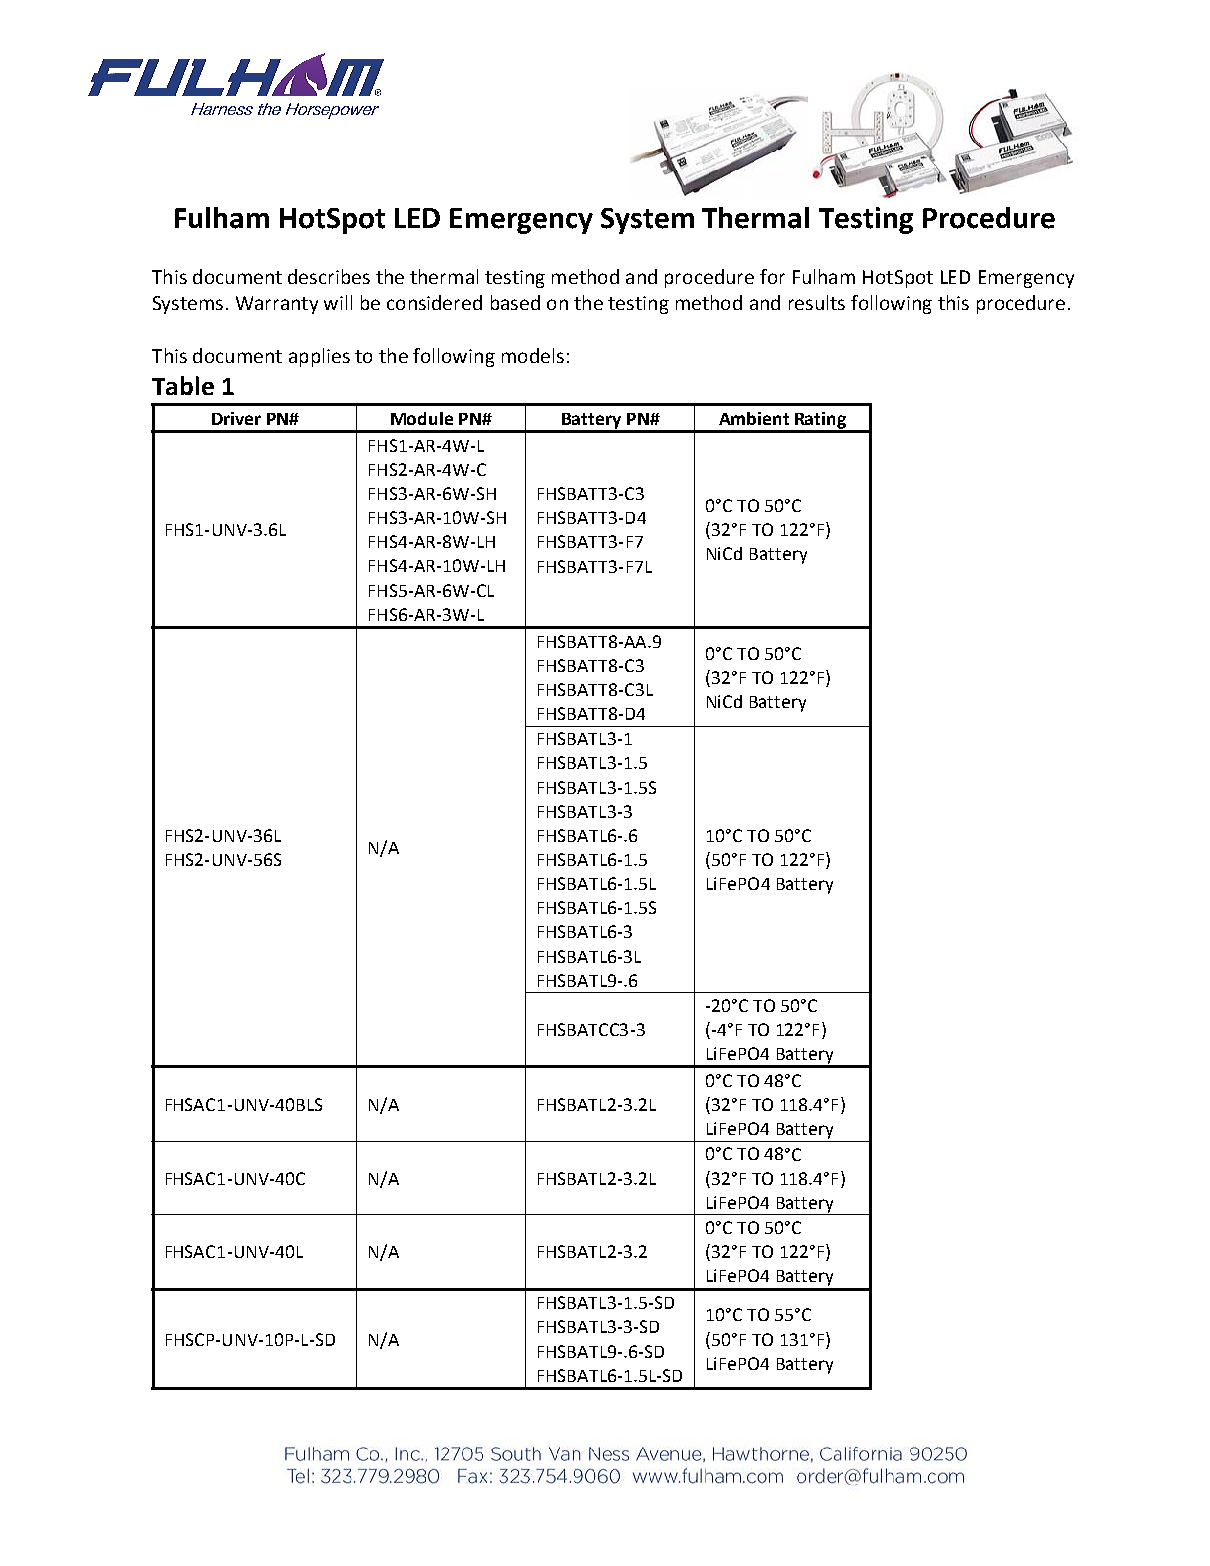 This page has width=1210, height=1566. I want to click on based, so click(515, 302).
